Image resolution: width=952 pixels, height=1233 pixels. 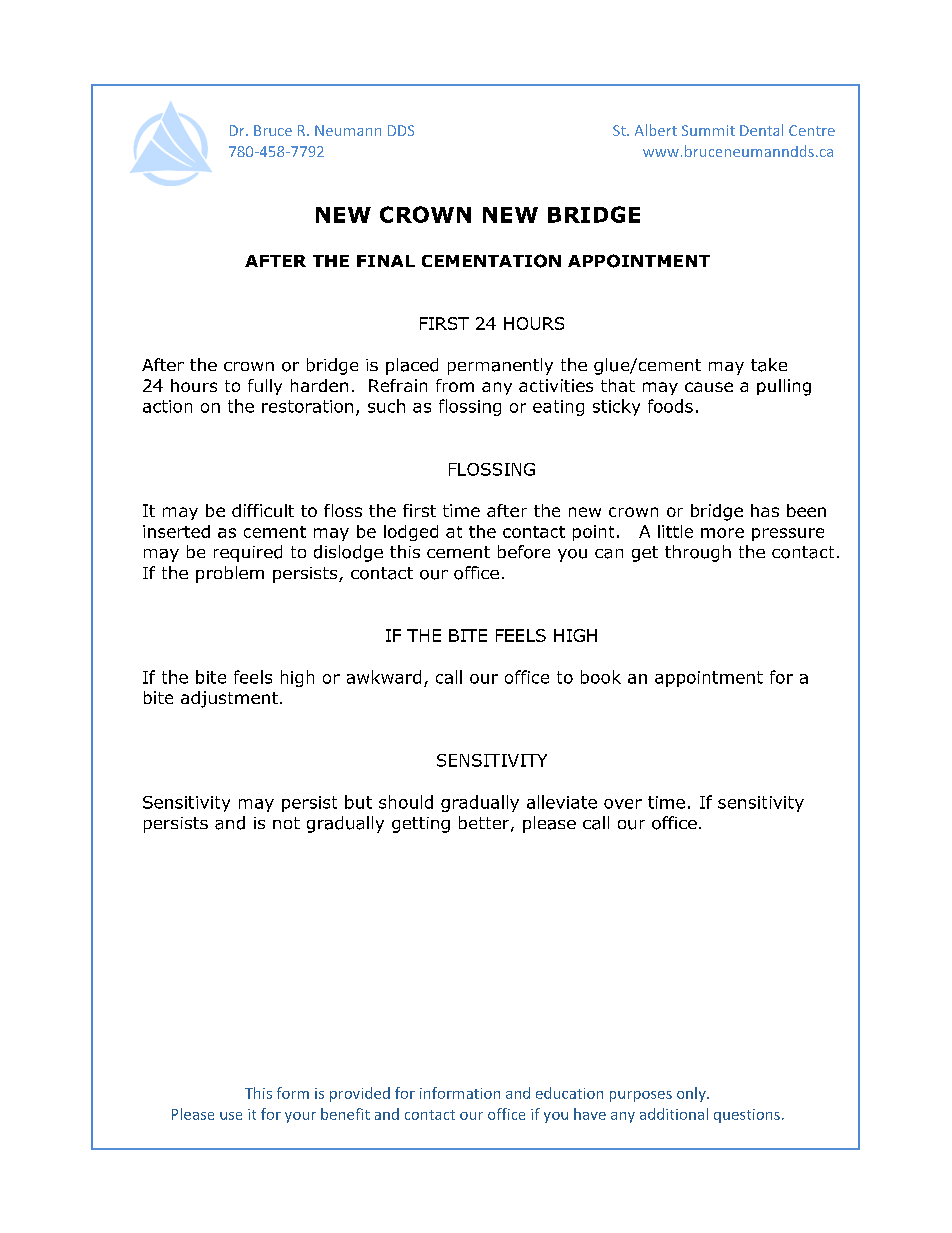 What do you see at coordinates (569, 1093) in the page?
I see `education` at bounding box center [569, 1093].
